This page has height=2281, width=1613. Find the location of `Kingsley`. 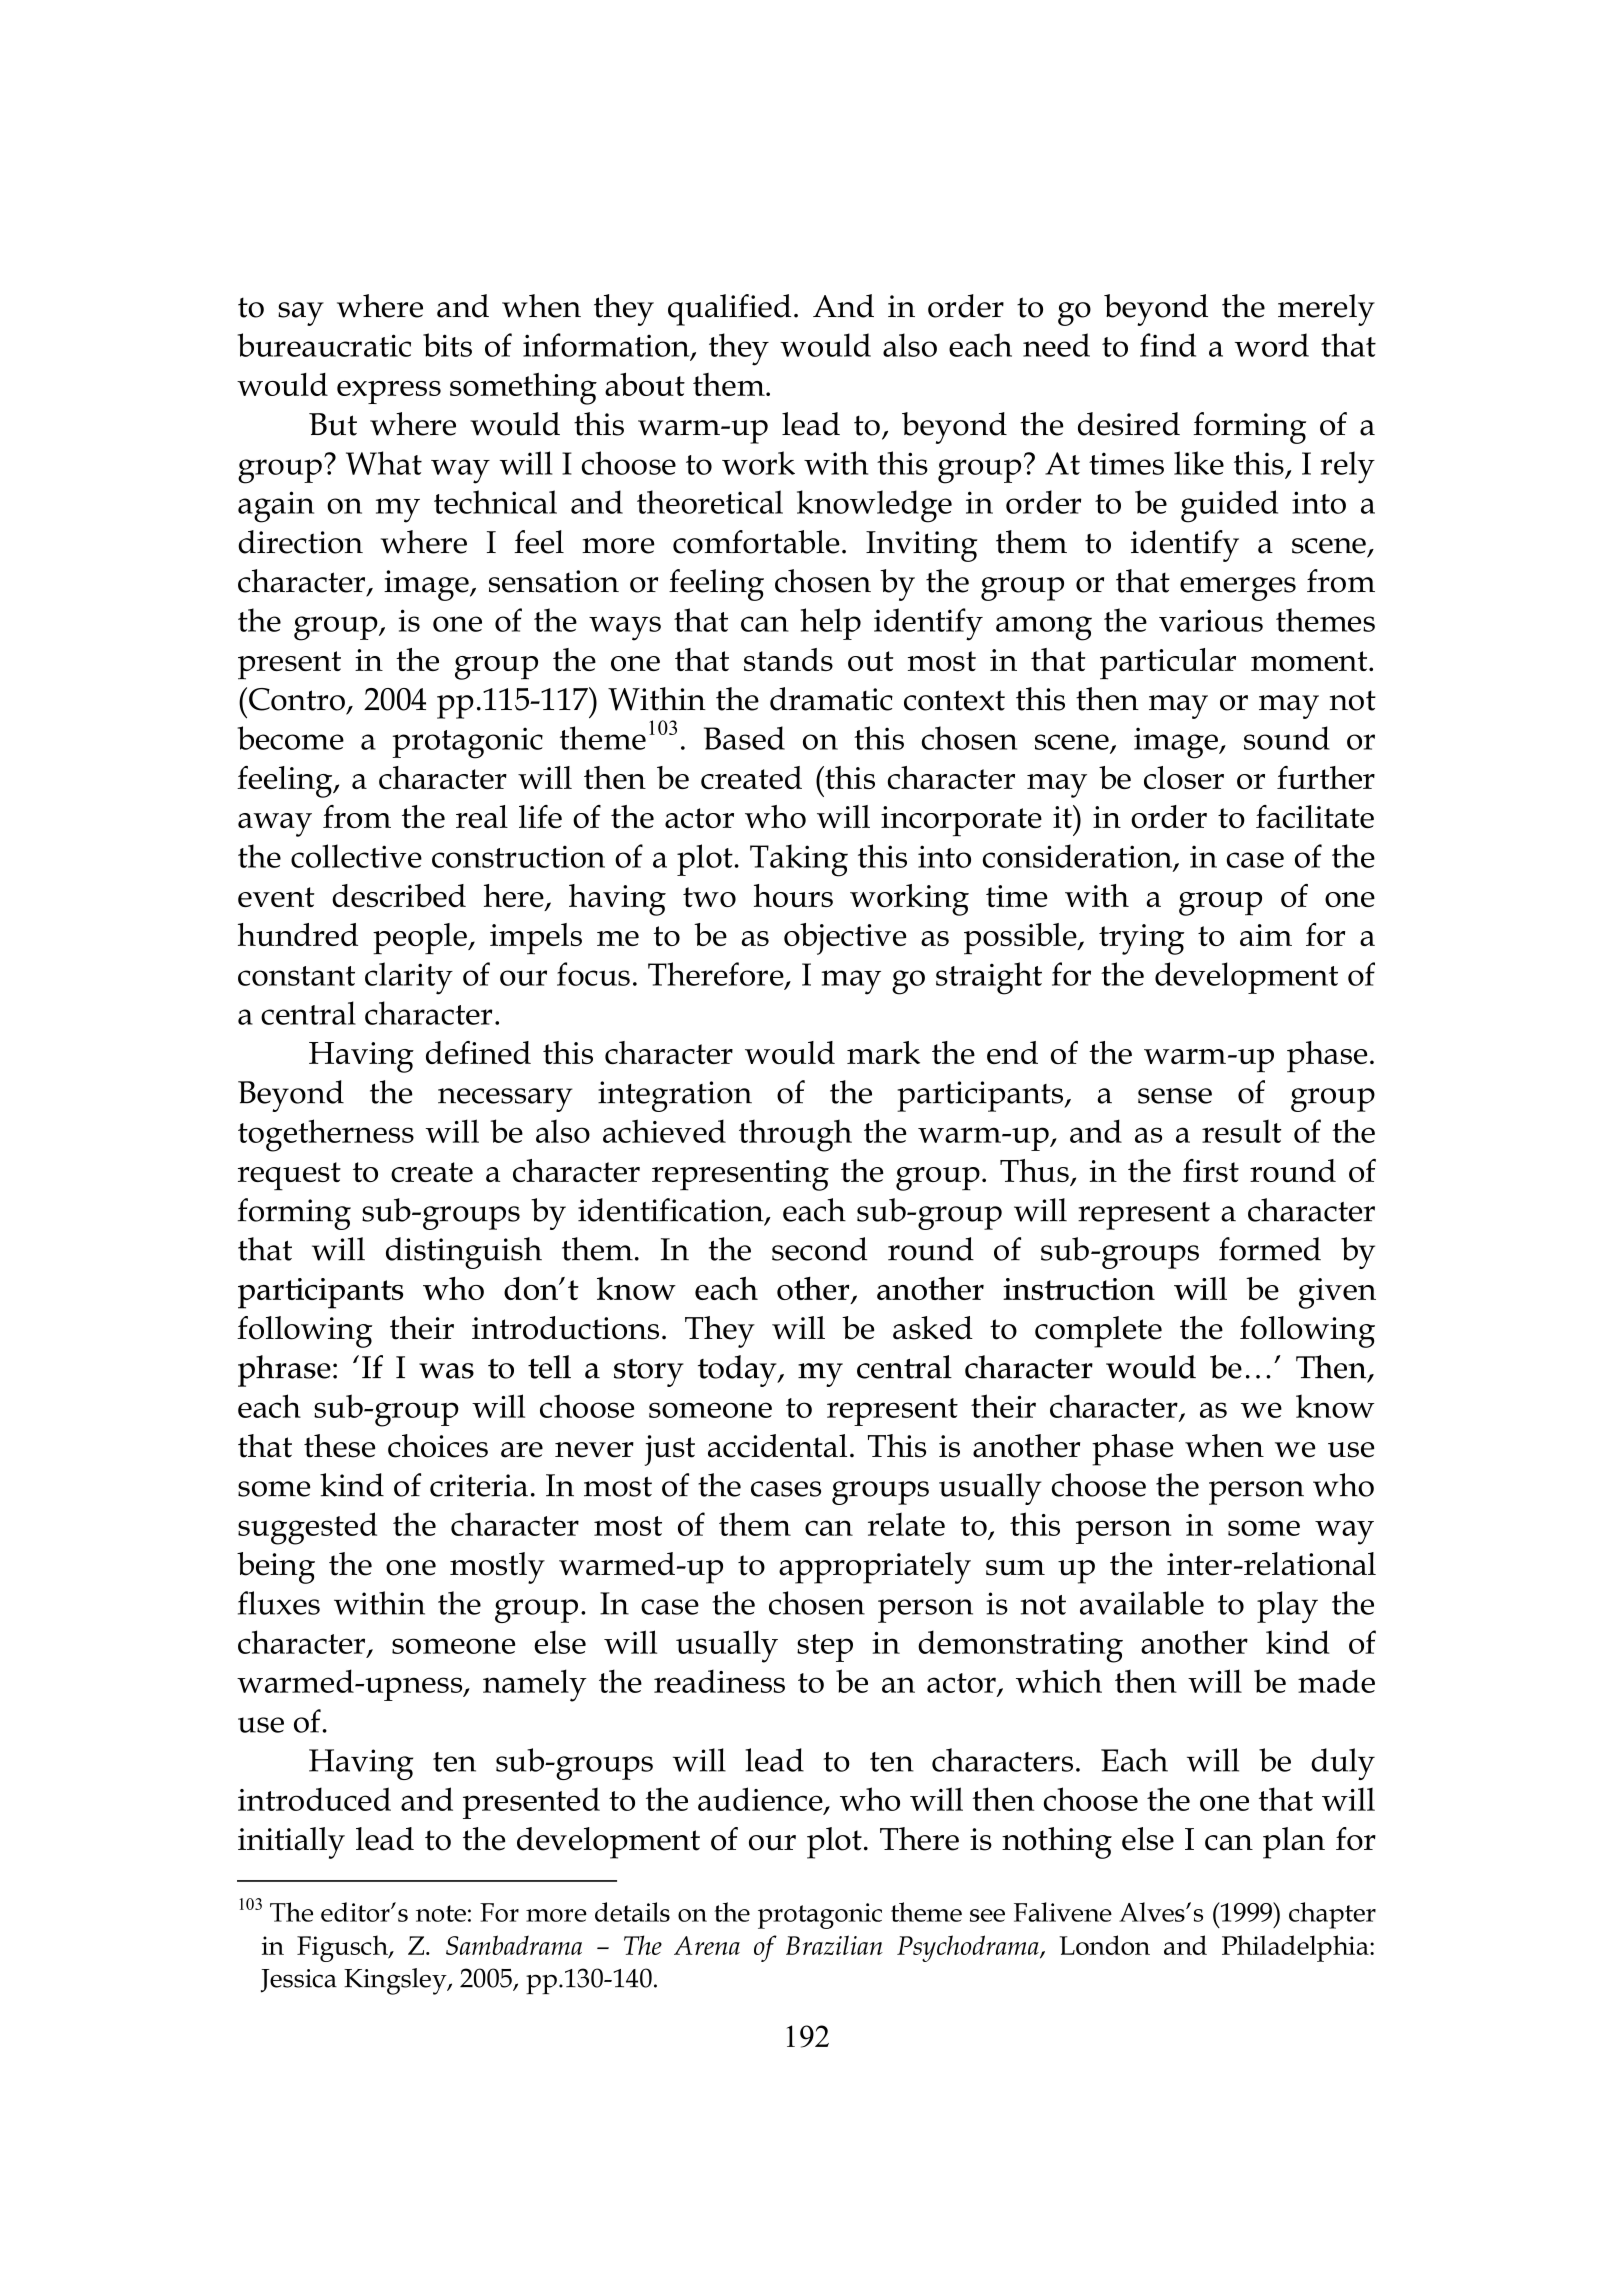

Kingsley is located at coordinates (396, 1981).
